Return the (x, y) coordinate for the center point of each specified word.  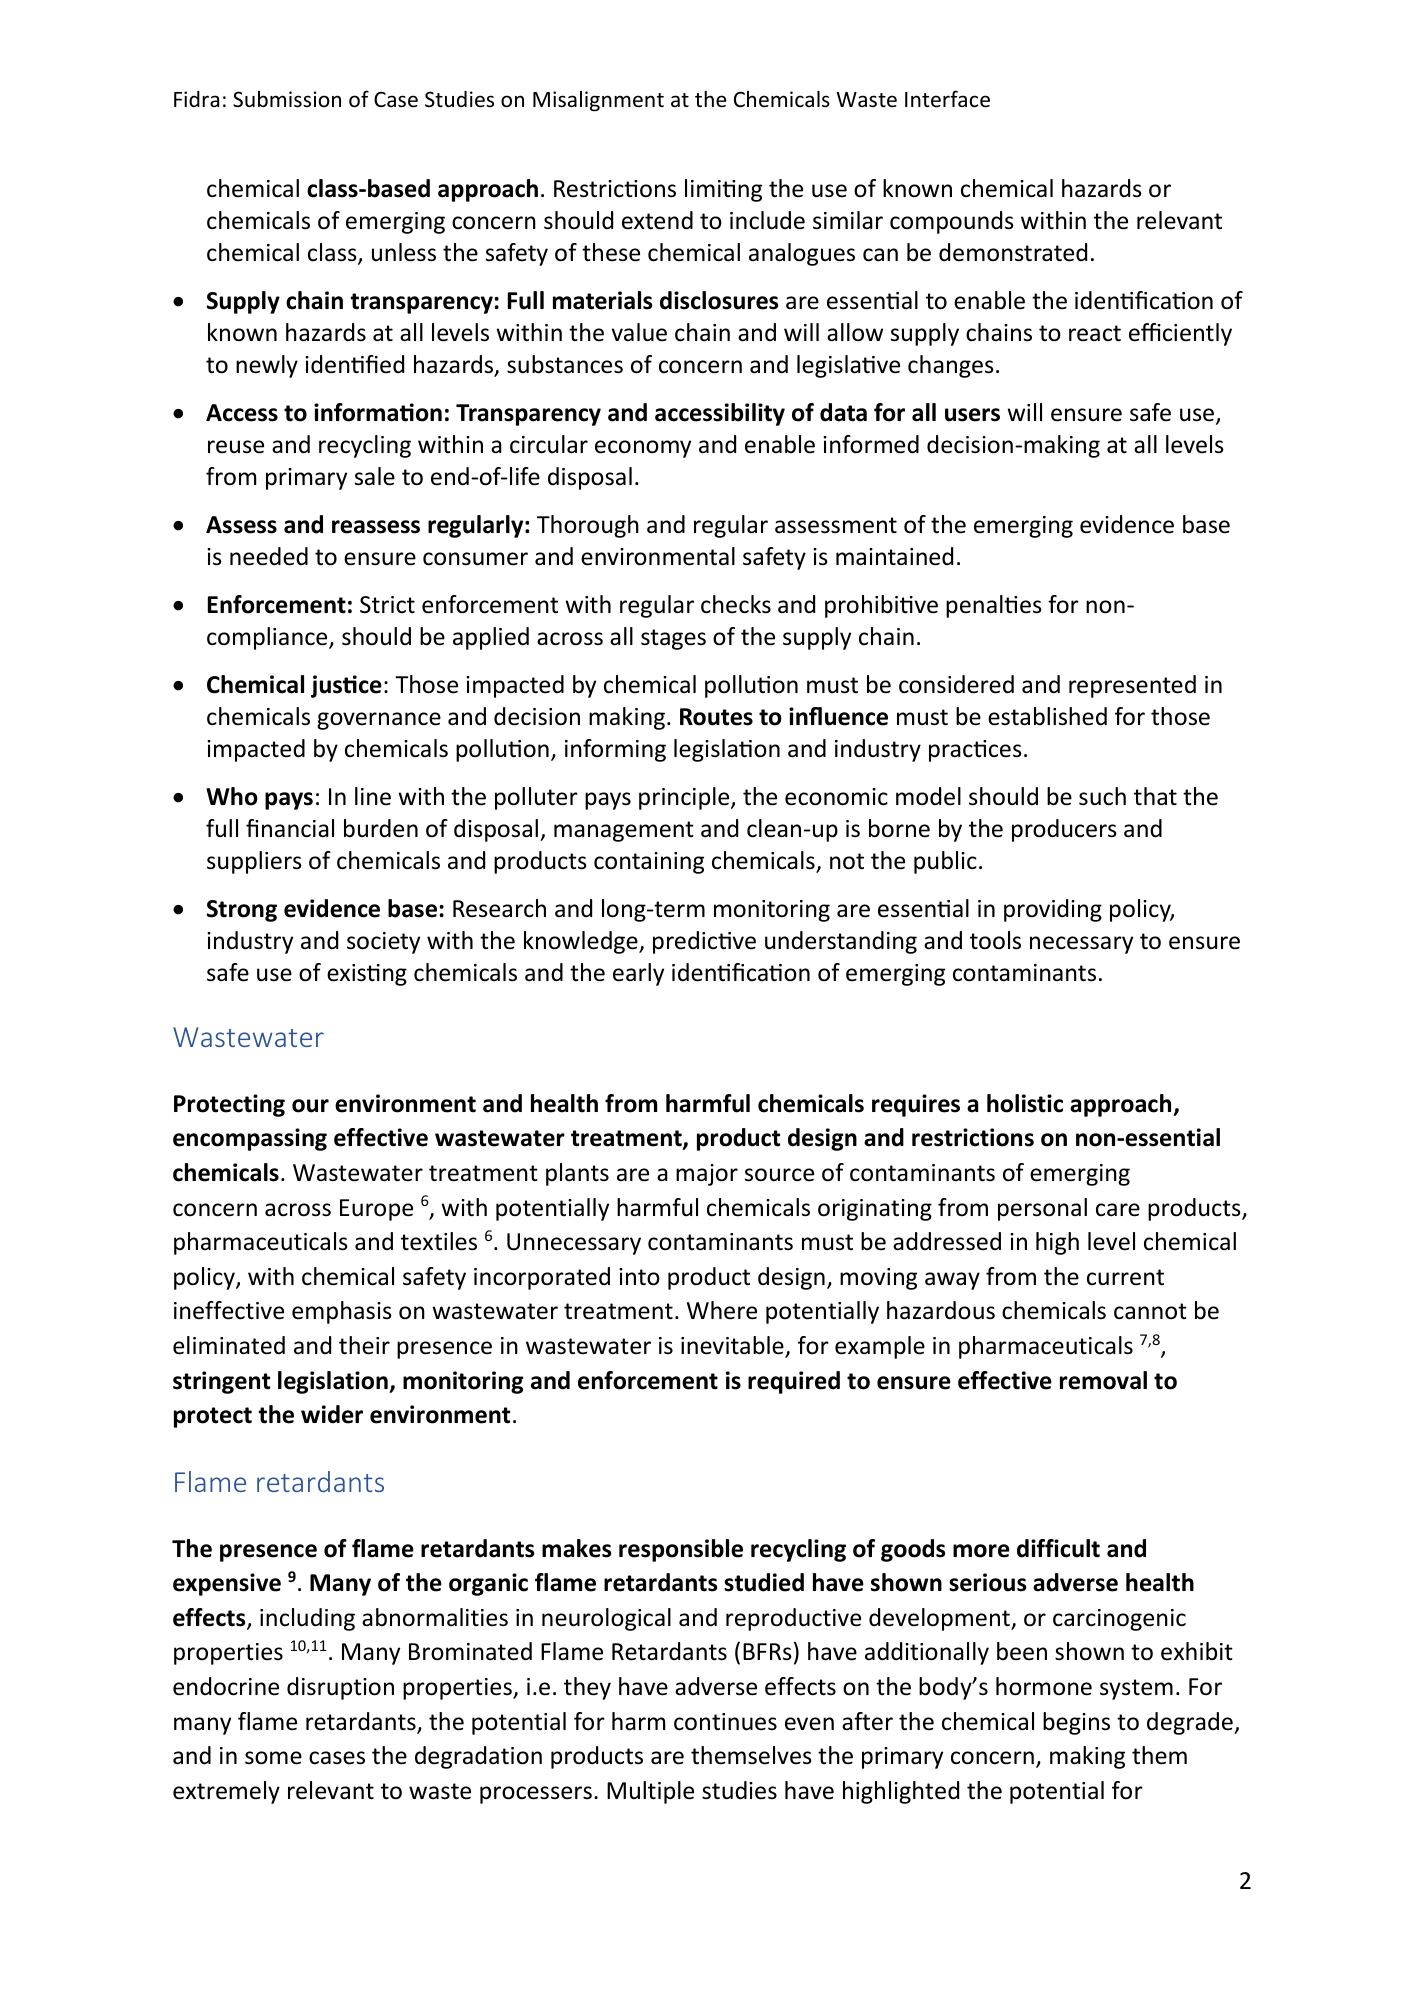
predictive (704, 942)
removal (1103, 1380)
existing (367, 975)
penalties (994, 606)
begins (1076, 1723)
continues (725, 1722)
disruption (340, 1688)
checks (736, 604)
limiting (723, 190)
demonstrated (1013, 252)
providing (1053, 910)
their (364, 1345)
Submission (287, 99)
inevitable (733, 1346)
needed (269, 556)
